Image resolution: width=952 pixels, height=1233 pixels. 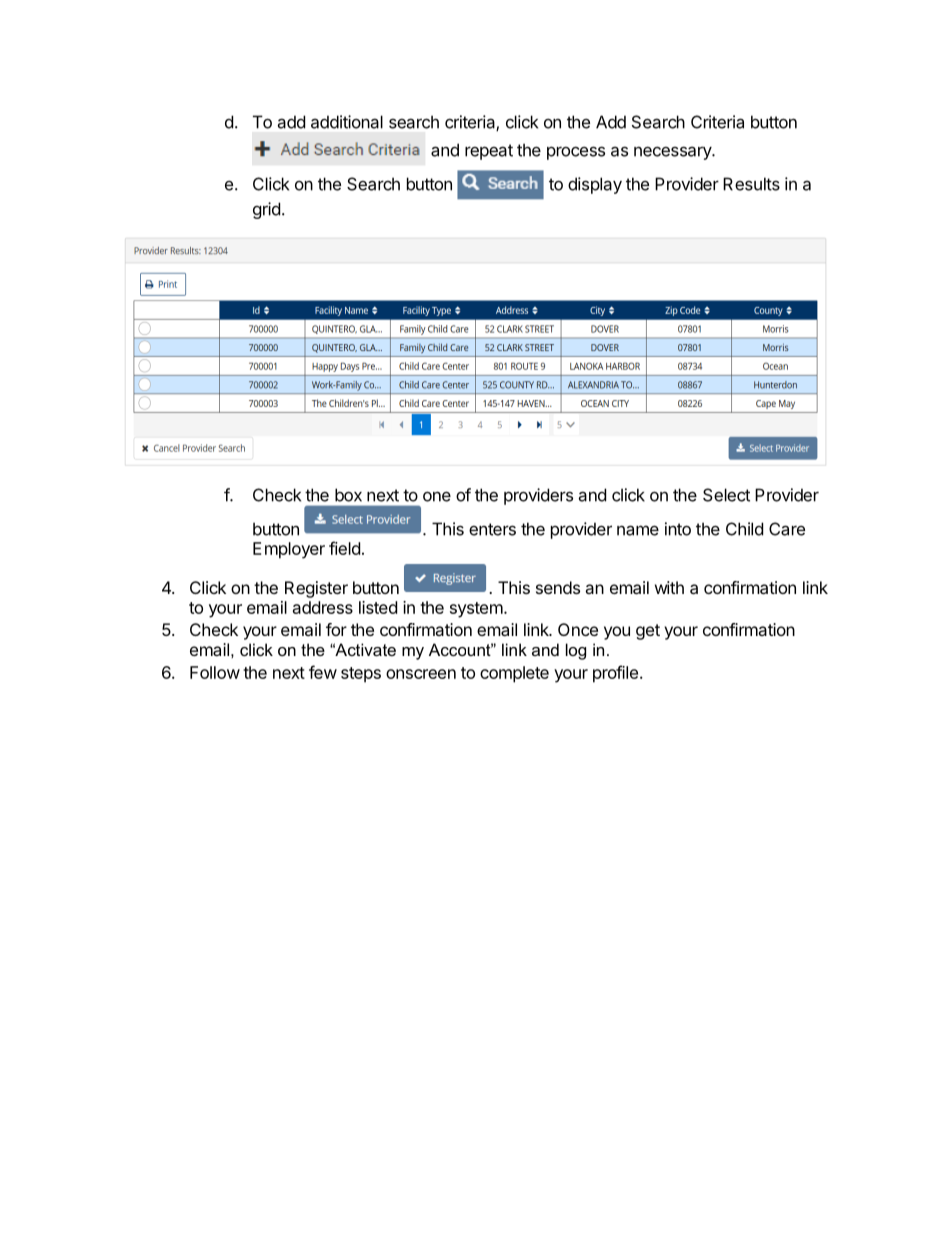 I want to click on grid, so click(x=266, y=210).
